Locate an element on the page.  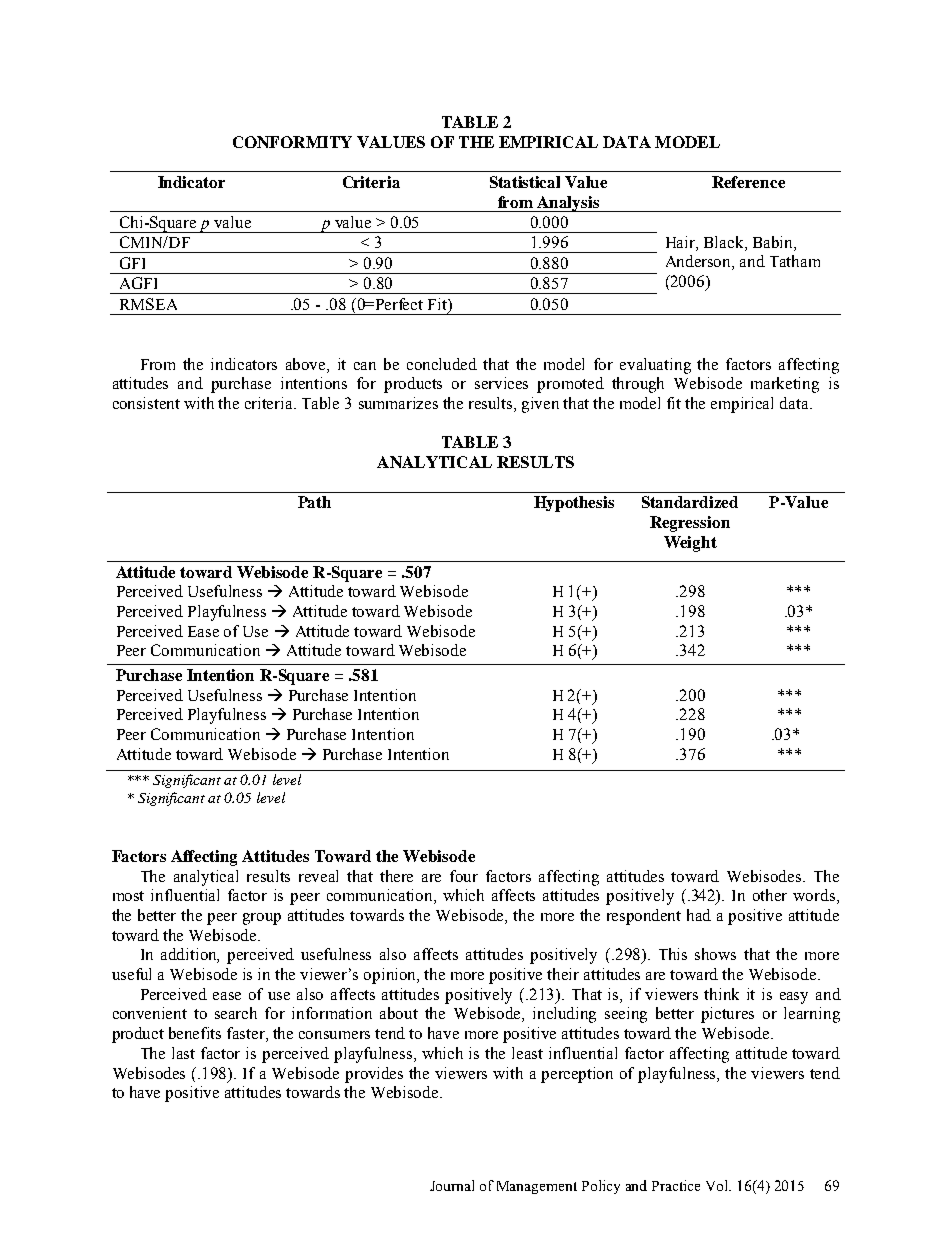
Reference is located at coordinates (748, 182).
